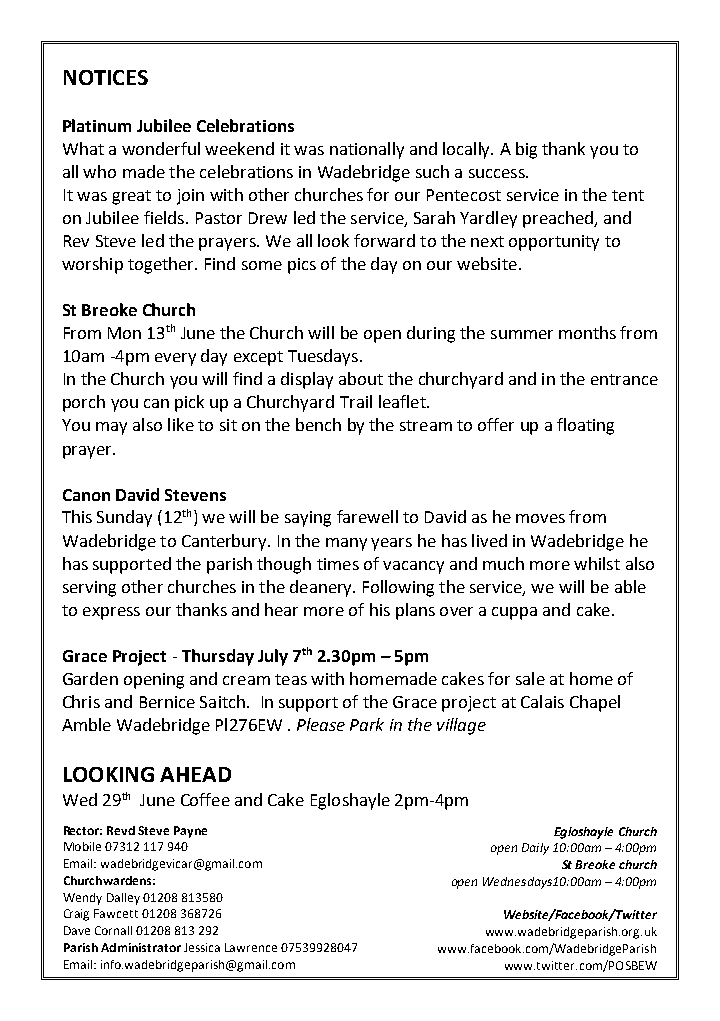  What do you see at coordinates (106, 77) in the screenshot?
I see `NOTICES` at bounding box center [106, 77].
